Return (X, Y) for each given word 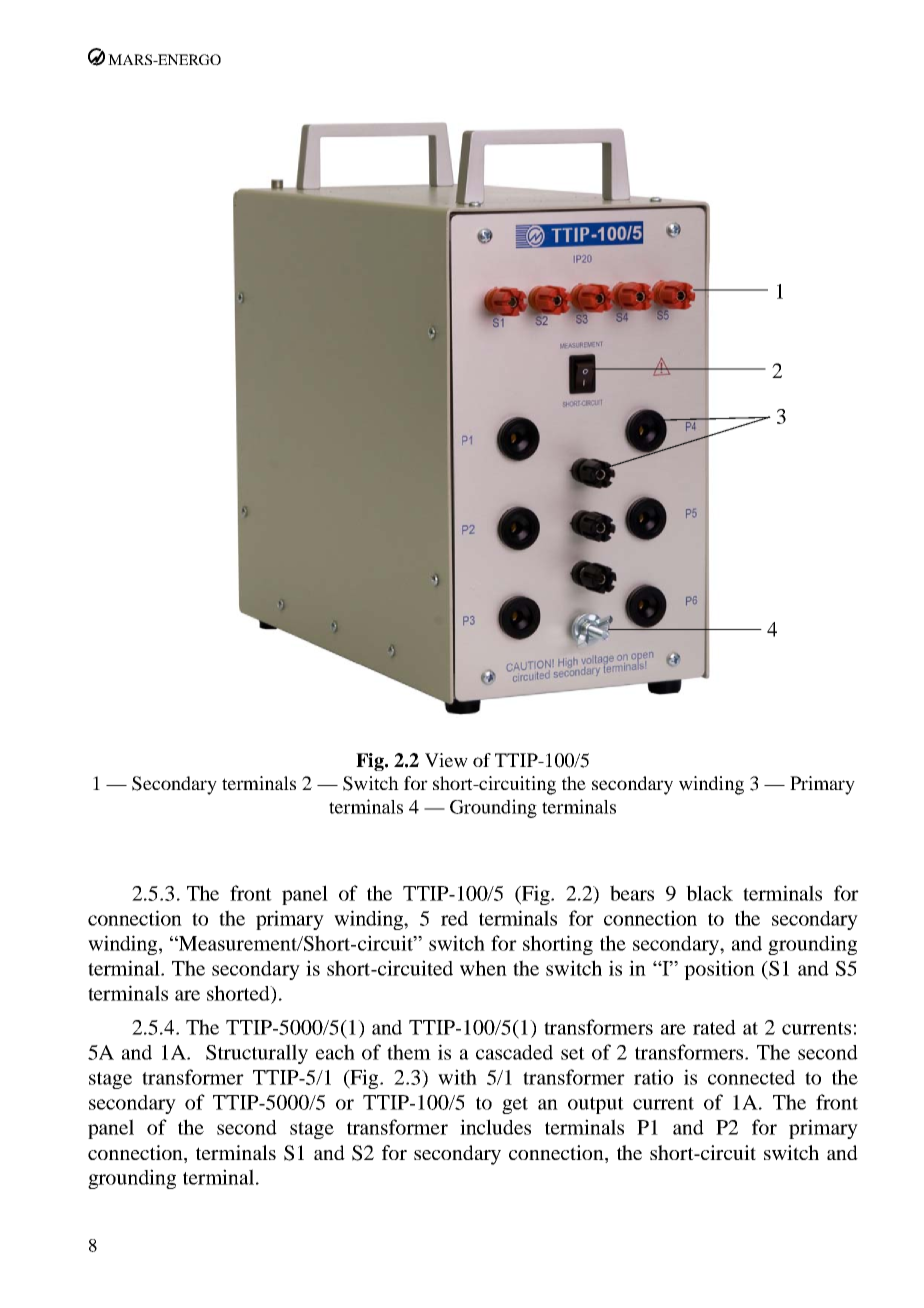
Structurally (257, 1054)
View (446, 760)
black (709, 893)
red (454, 918)
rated (714, 1027)
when (483, 968)
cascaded (514, 1052)
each (335, 1052)
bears (632, 893)
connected (751, 1077)
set (573, 1053)
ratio (653, 1077)
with (457, 1077)
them (409, 1052)
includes (495, 1127)
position (719, 970)
